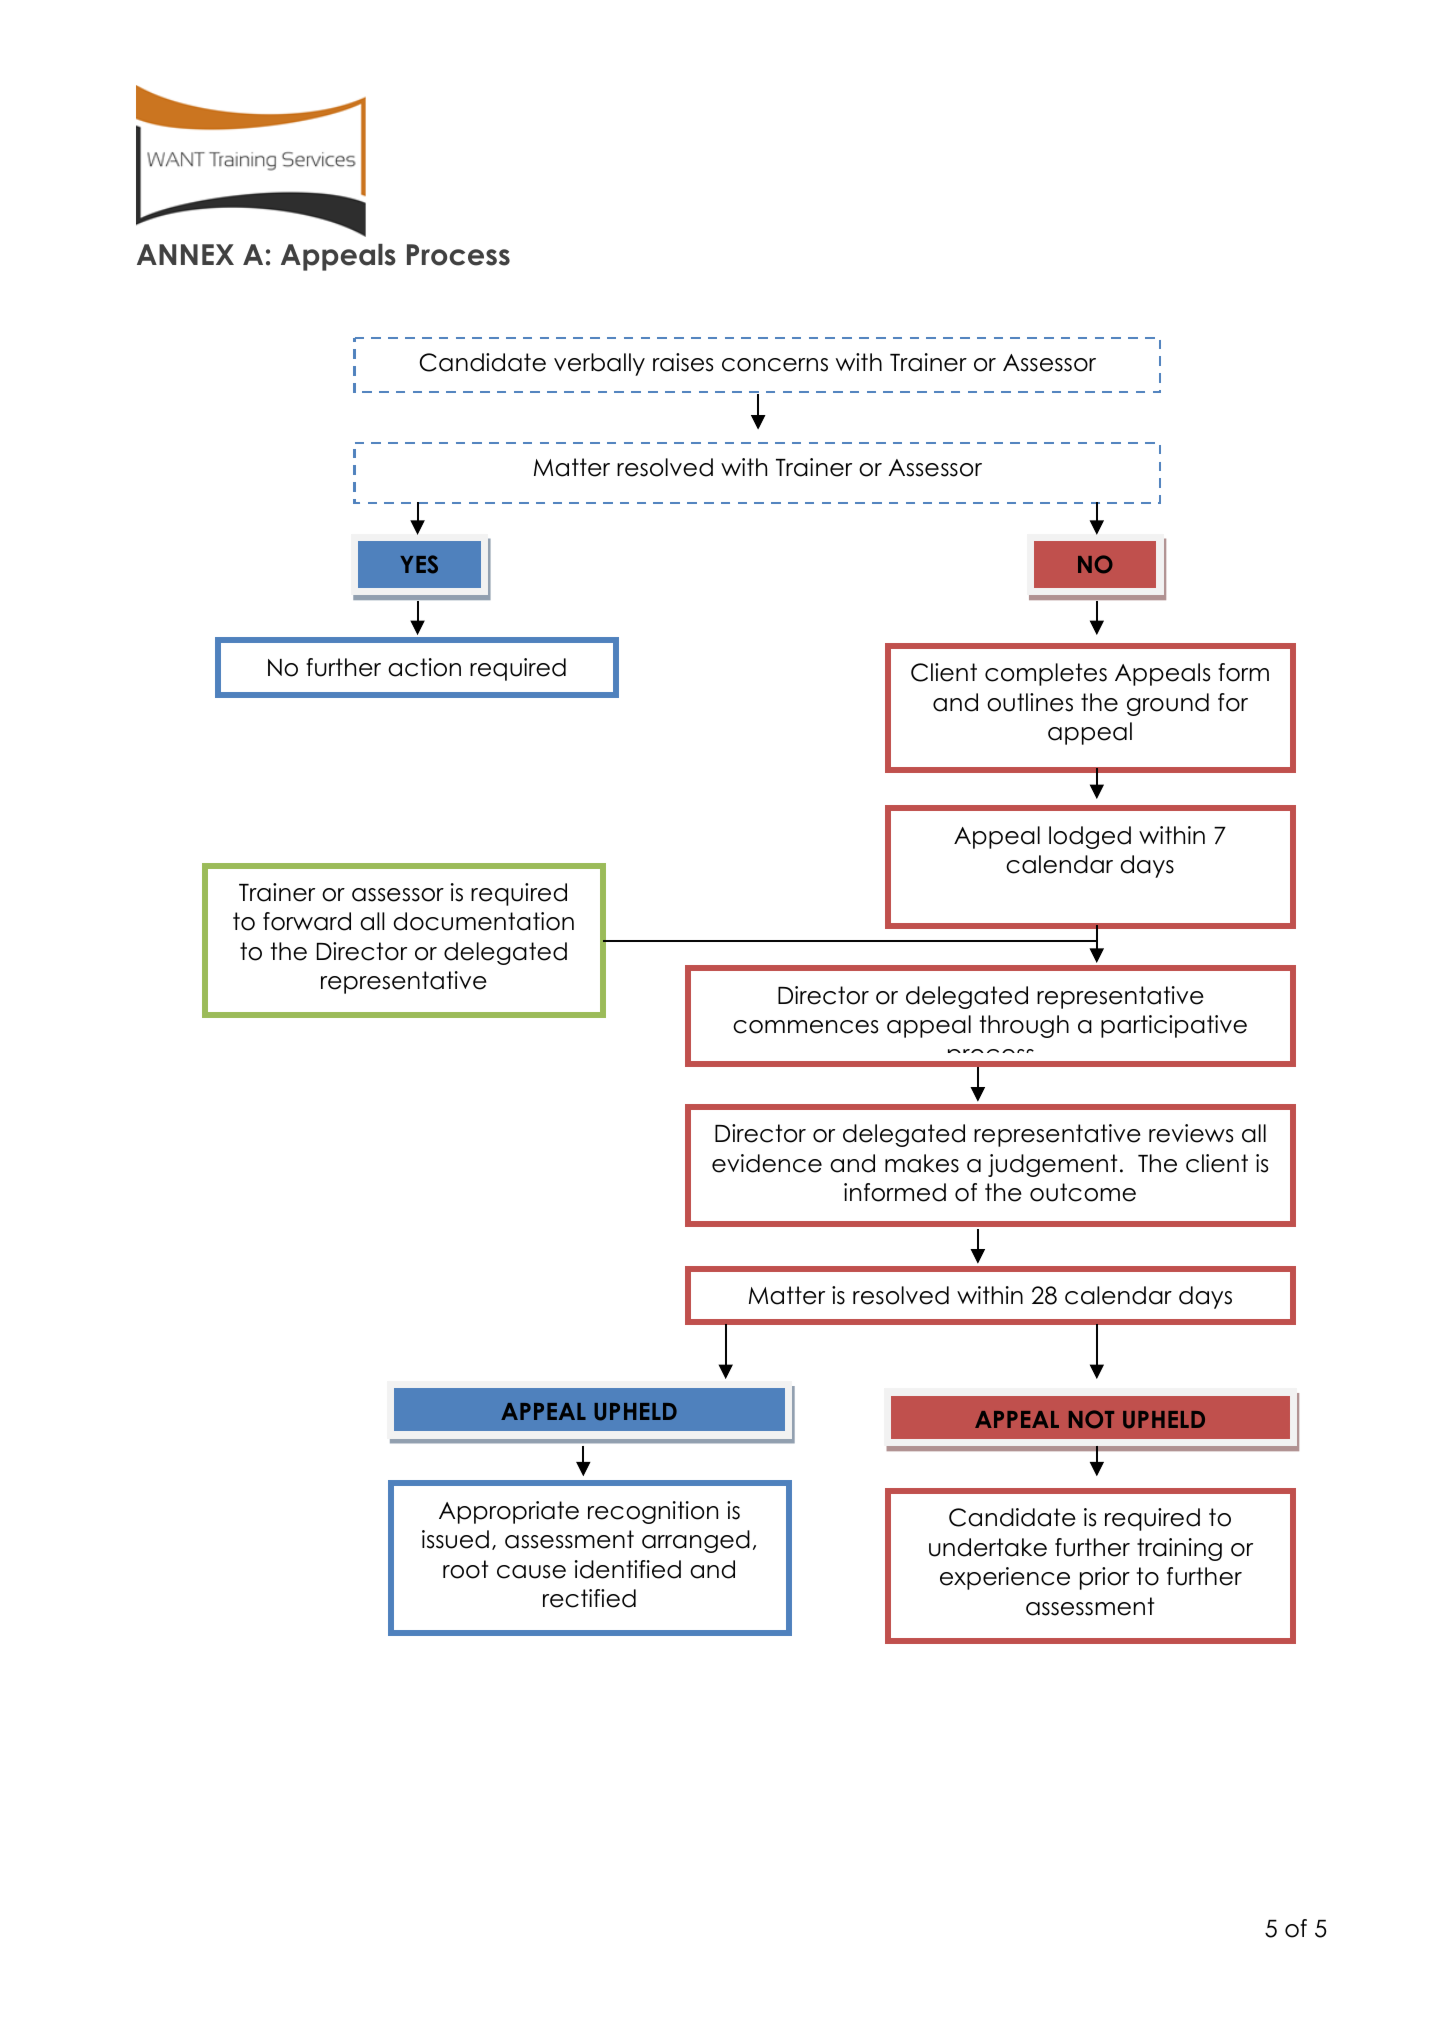 This screenshot has height=2022, width=1430. Describe the element at coordinates (683, 362) in the screenshot. I see `raises` at that location.
